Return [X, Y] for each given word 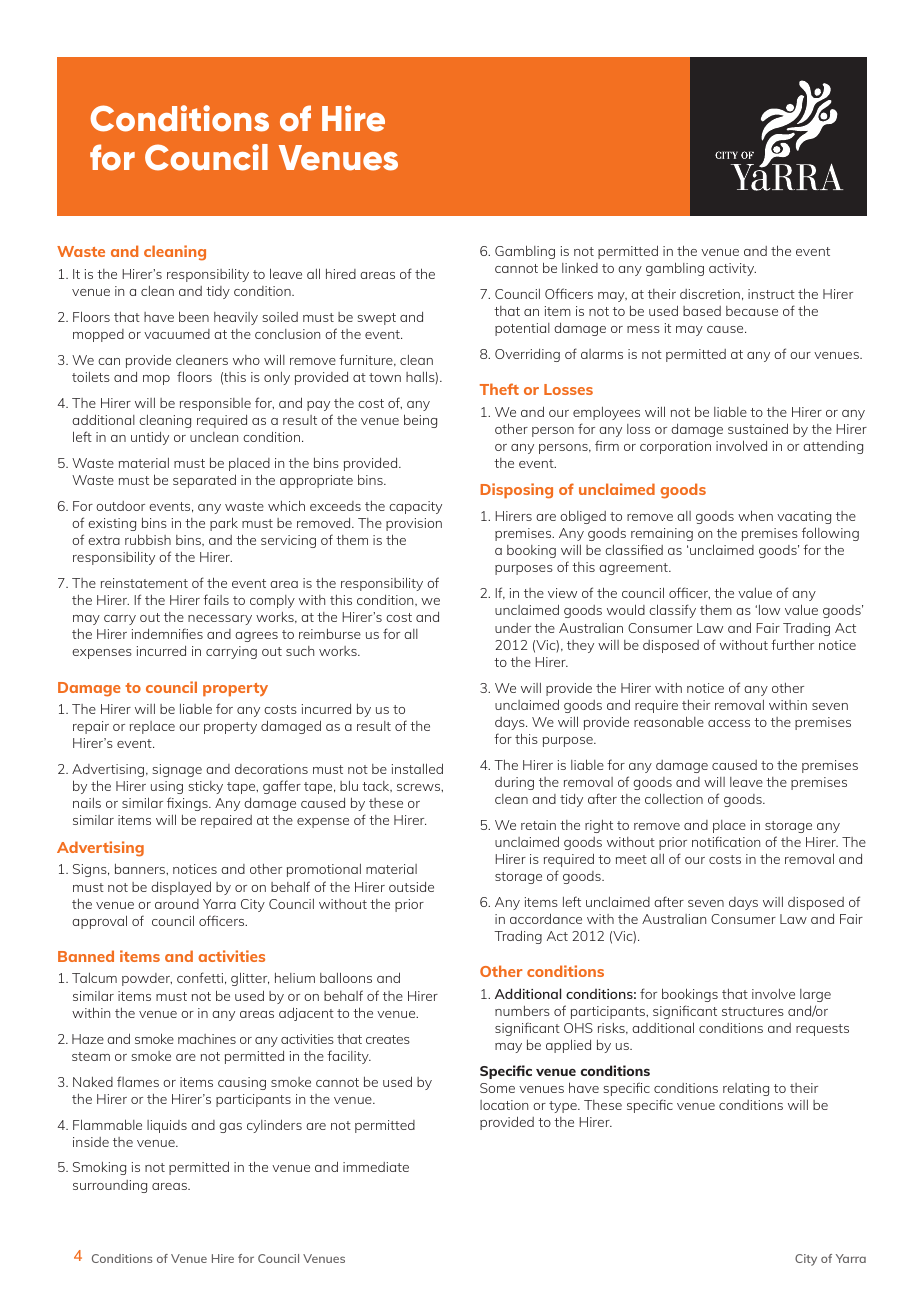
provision [414, 524]
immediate [376, 1167]
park [224, 524]
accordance [546, 918]
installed [417, 768]
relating [746, 1089]
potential [522, 329]
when [755, 515]
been [194, 316]
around [177, 904]
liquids [167, 1126]
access [729, 723]
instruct [771, 294]
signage [177, 770]
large [815, 995]
